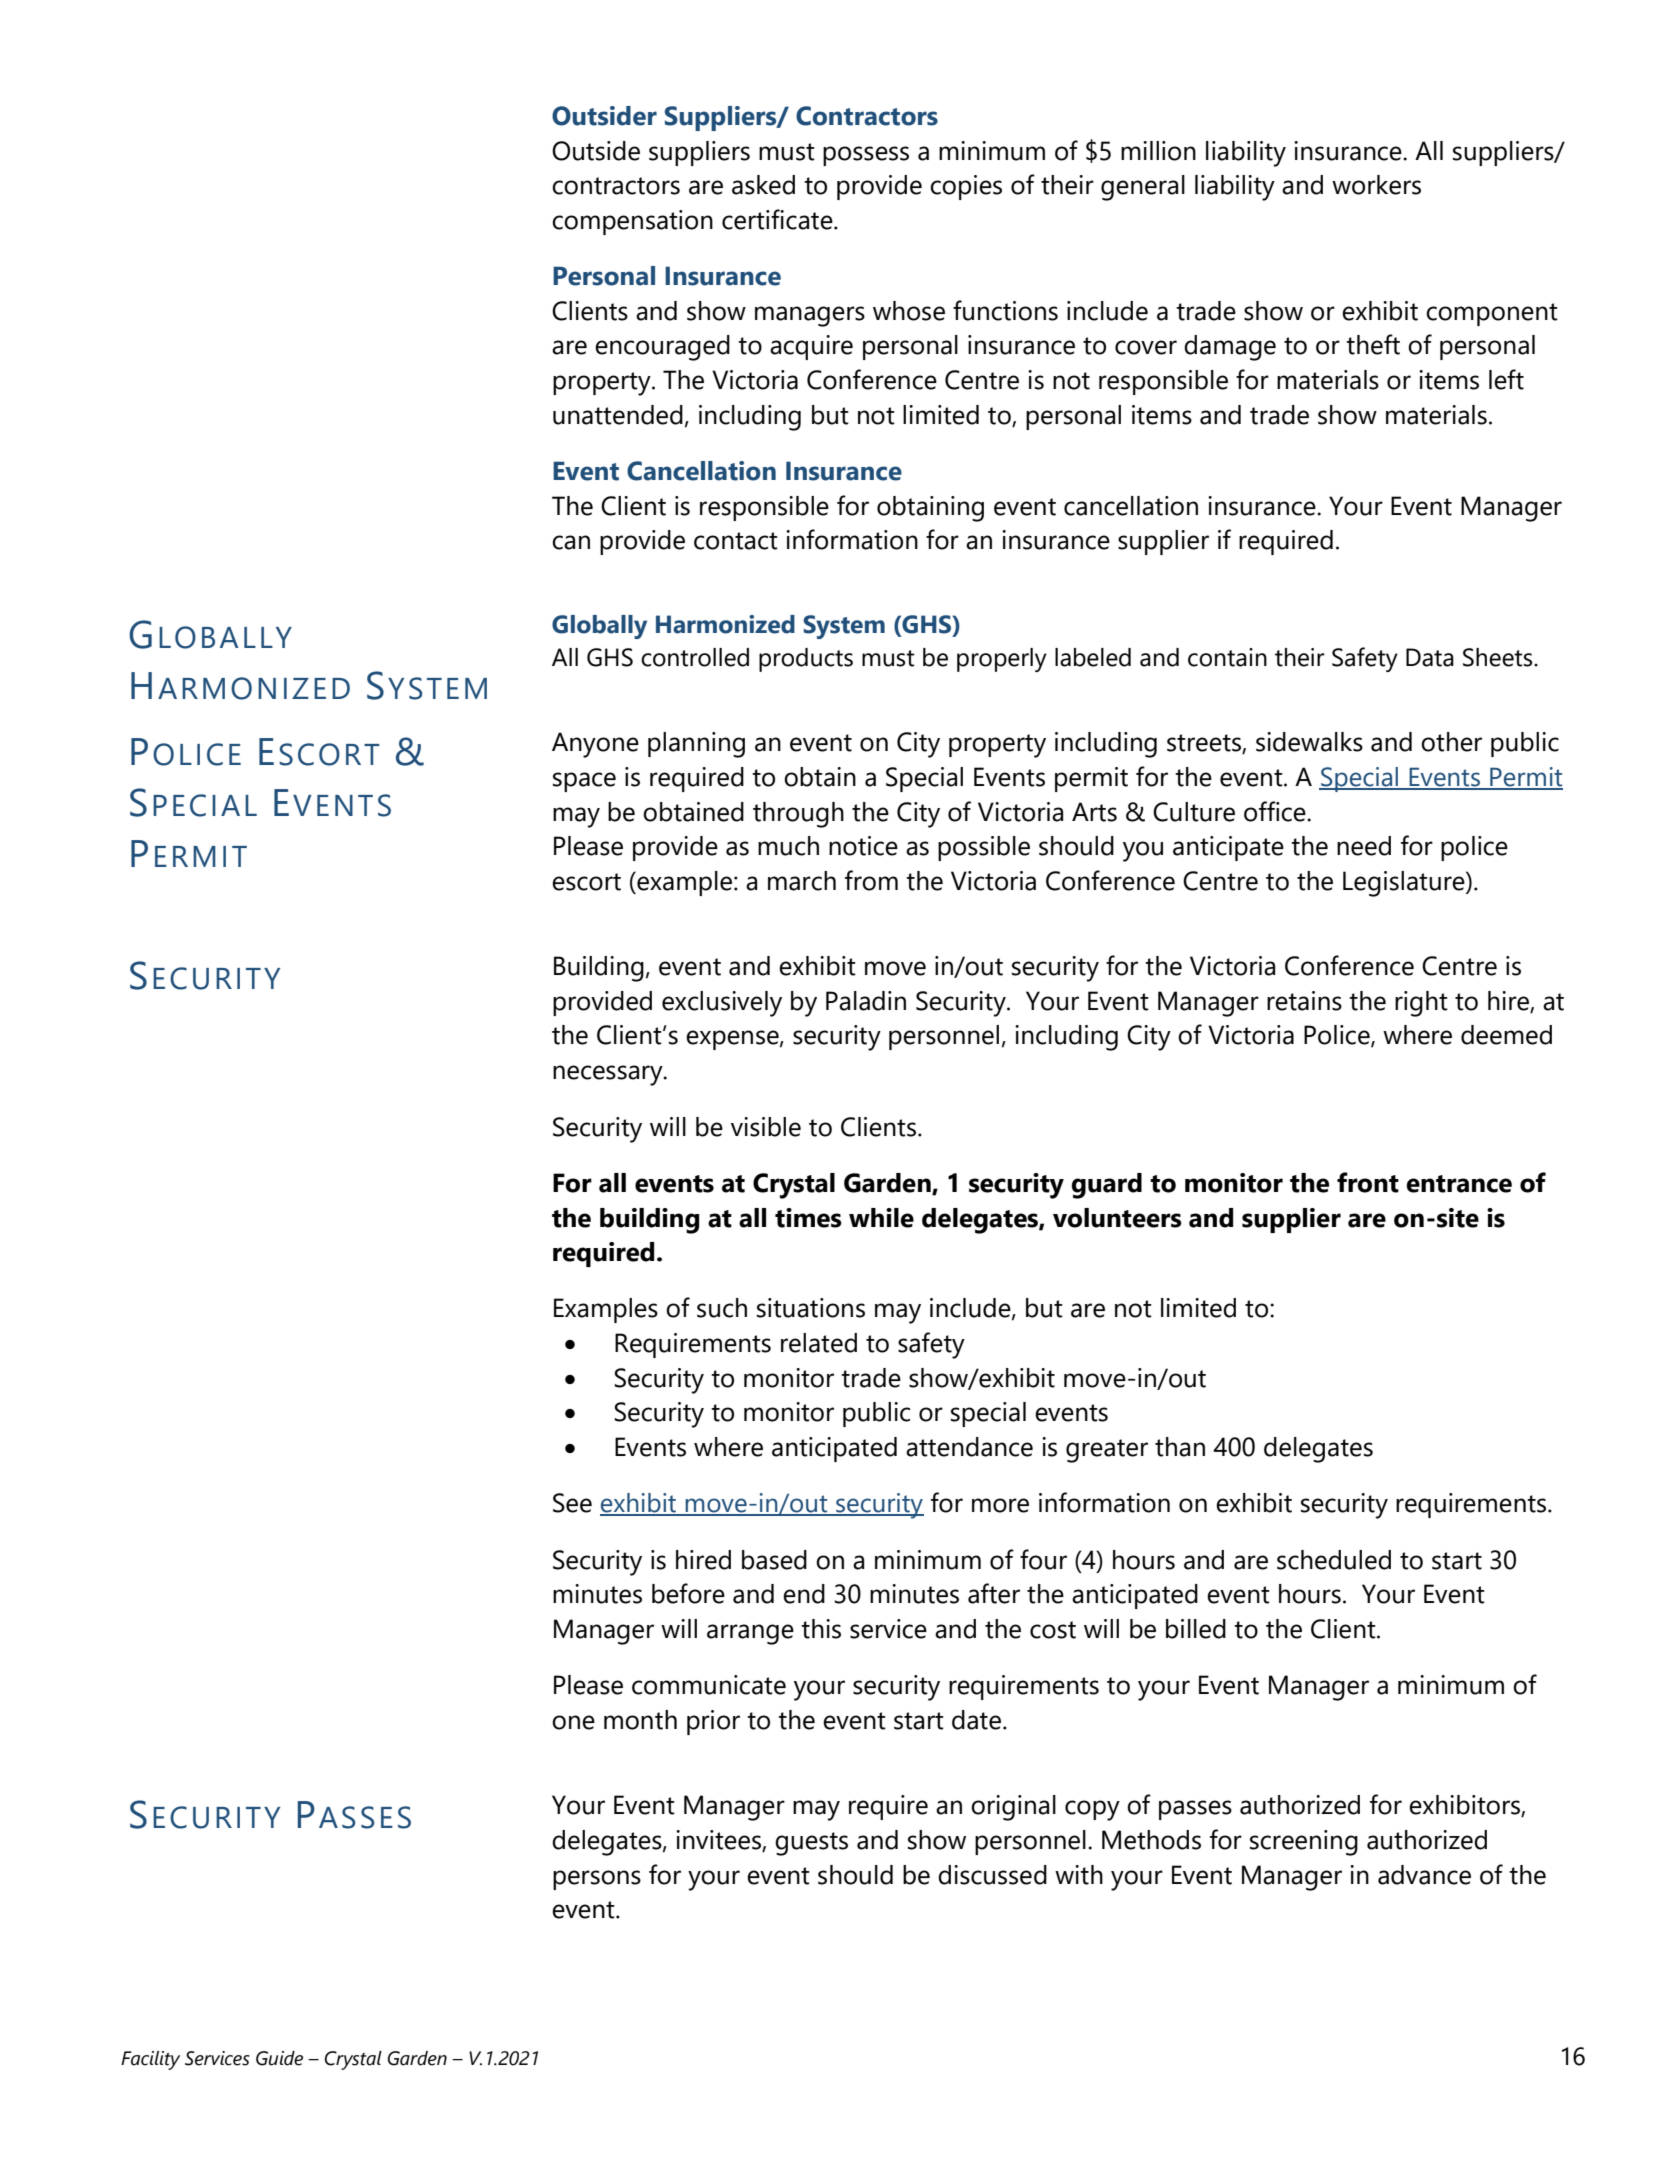  I want to click on scheduled, so click(1334, 1560).
